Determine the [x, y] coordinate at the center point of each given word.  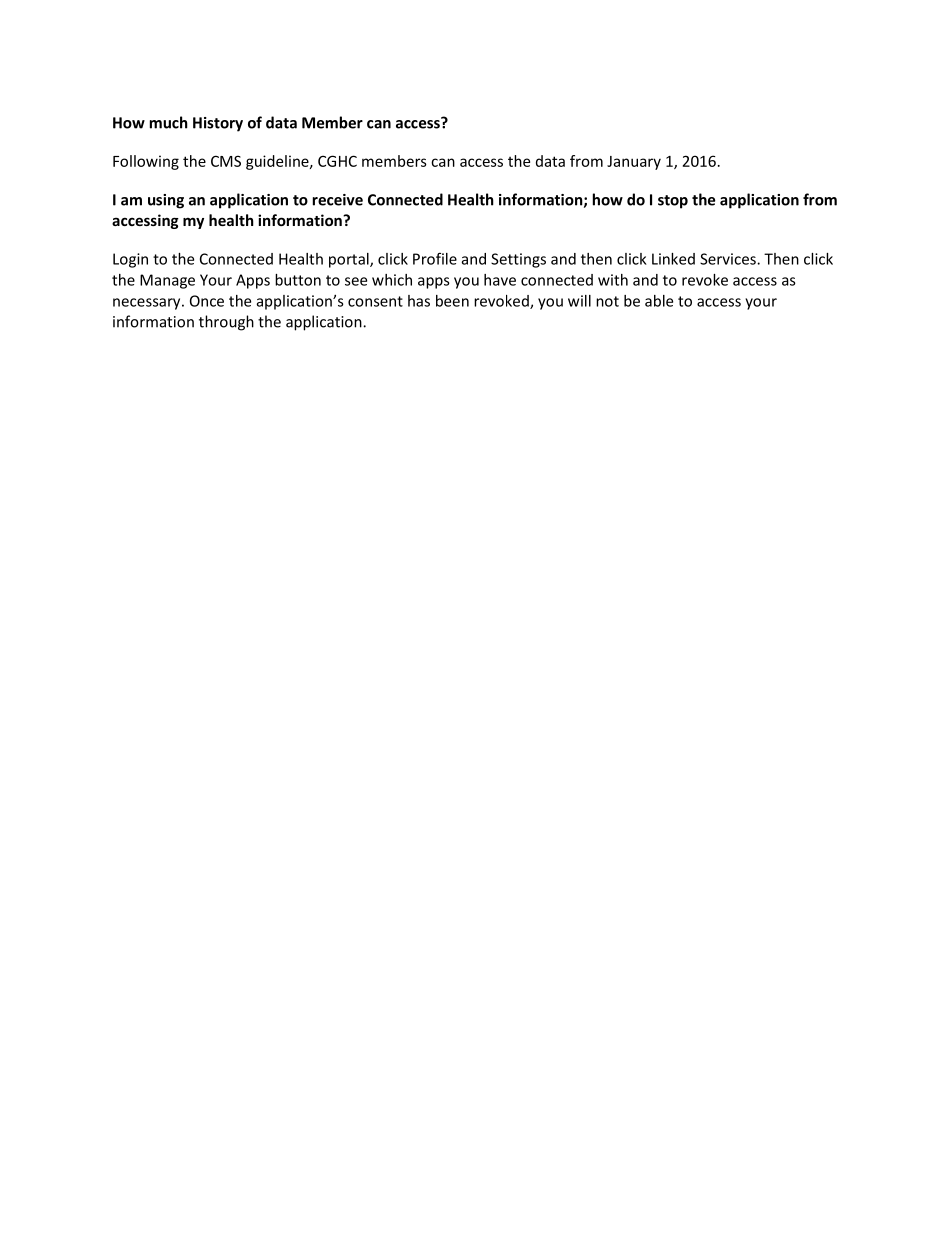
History [218, 124]
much [169, 122]
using [166, 201]
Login [130, 260]
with [613, 280]
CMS [226, 161]
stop [673, 202]
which [392, 280]
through [226, 323]
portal [350, 260]
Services [729, 259]
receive [338, 200]
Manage [167, 281]
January [634, 163]
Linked [673, 259]
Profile [435, 258]
